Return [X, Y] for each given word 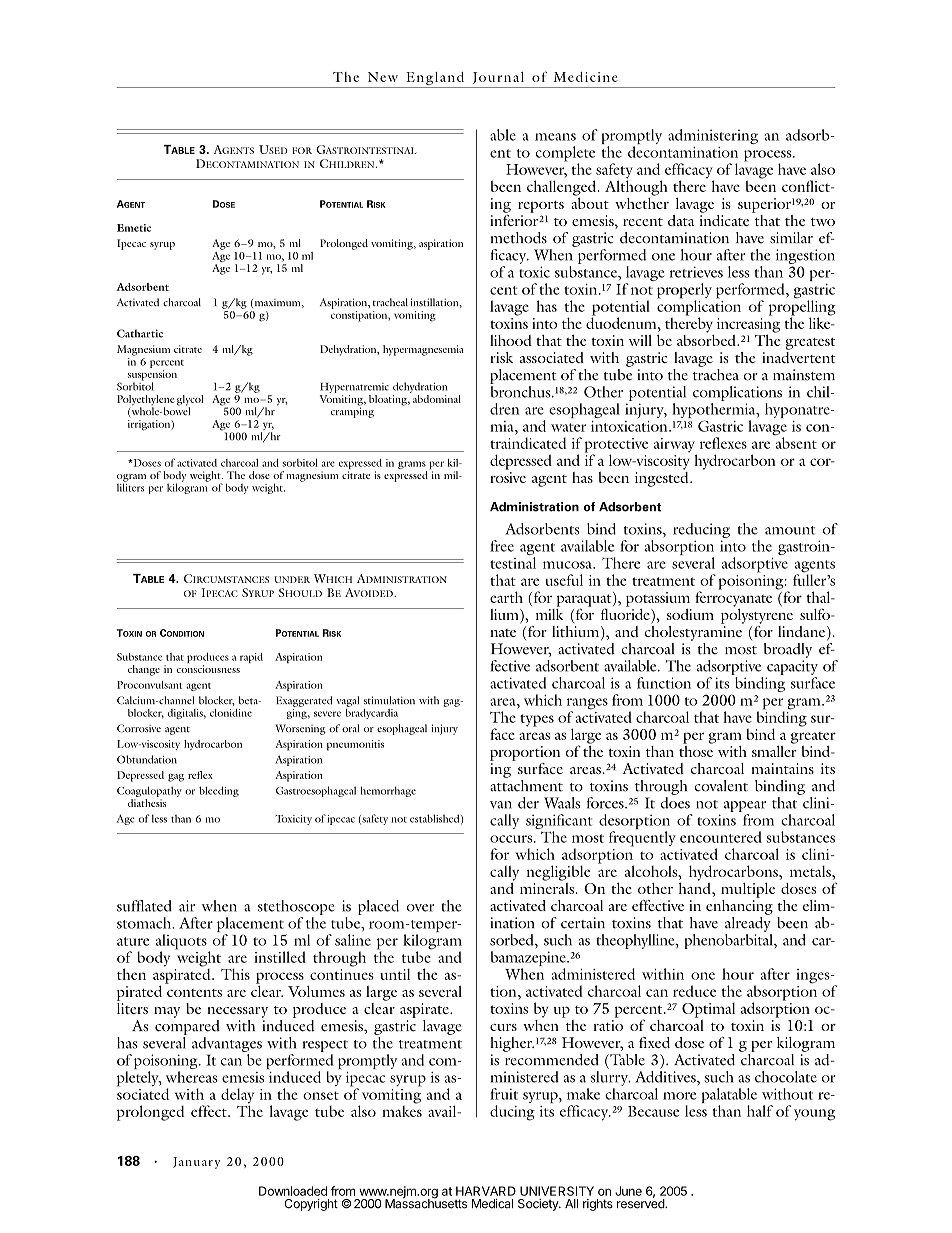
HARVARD [486, 1191]
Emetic [134, 228]
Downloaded [293, 1191]
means [555, 137]
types [537, 720]
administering [713, 136]
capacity [792, 667]
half [760, 1111]
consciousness [208, 669]
